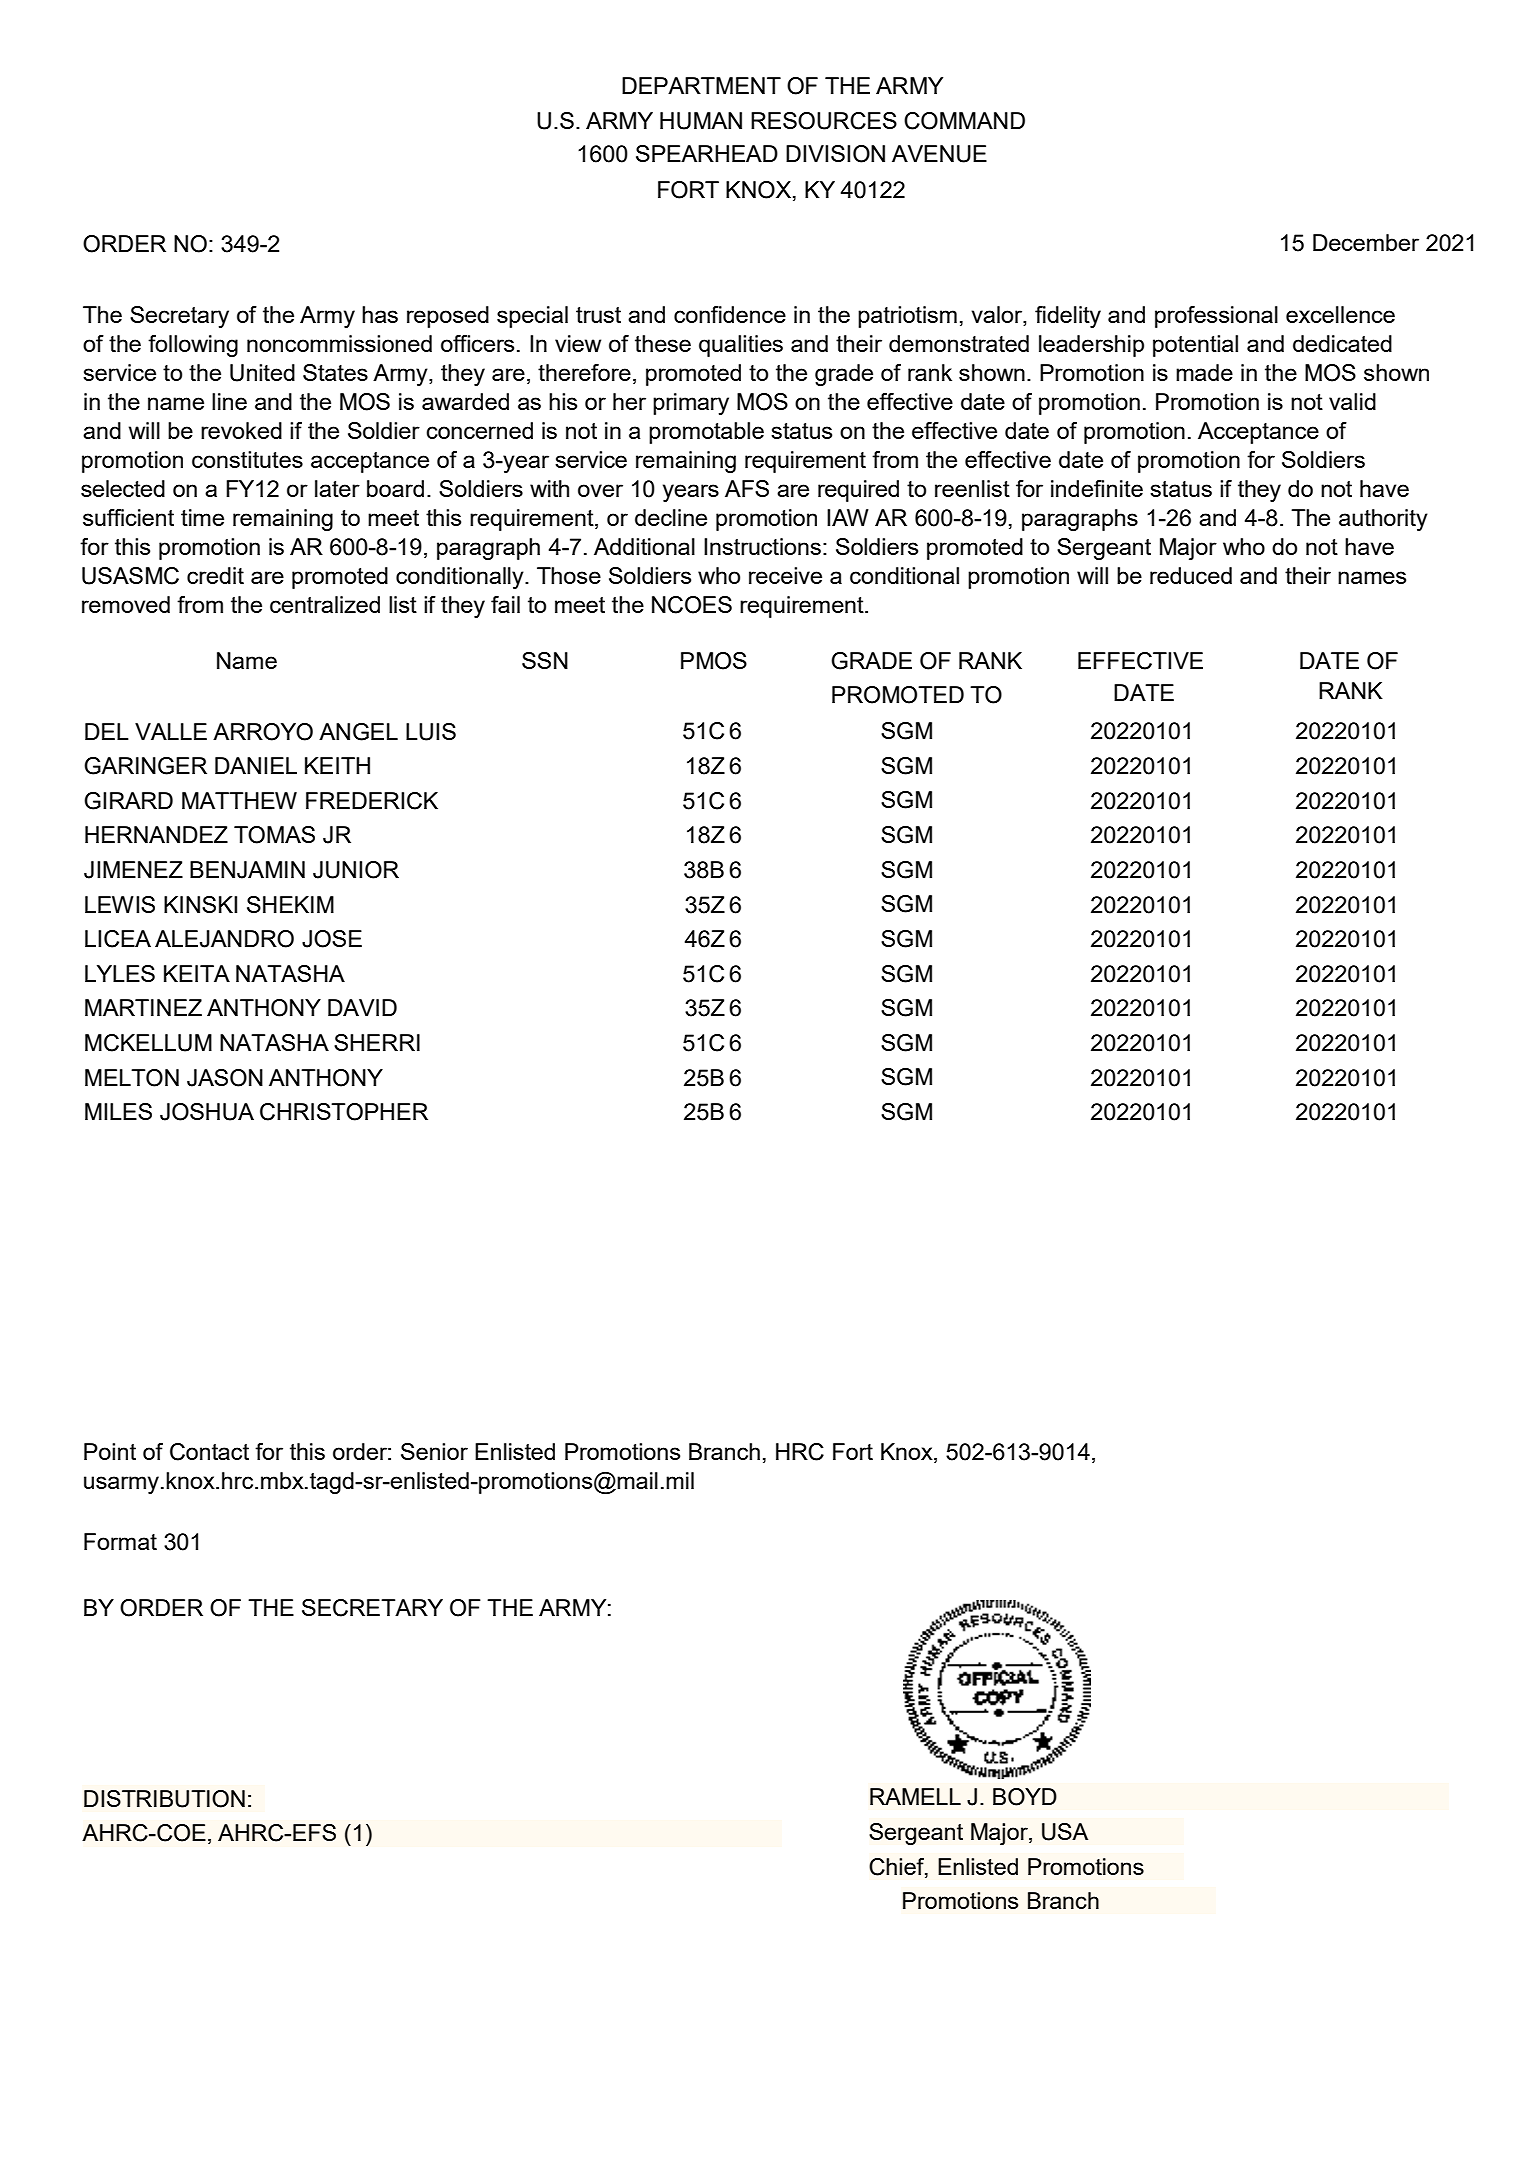 This screenshot has width=1535, height=2174. What do you see at coordinates (1025, 1797) in the screenshot?
I see `BOYD` at bounding box center [1025, 1797].
